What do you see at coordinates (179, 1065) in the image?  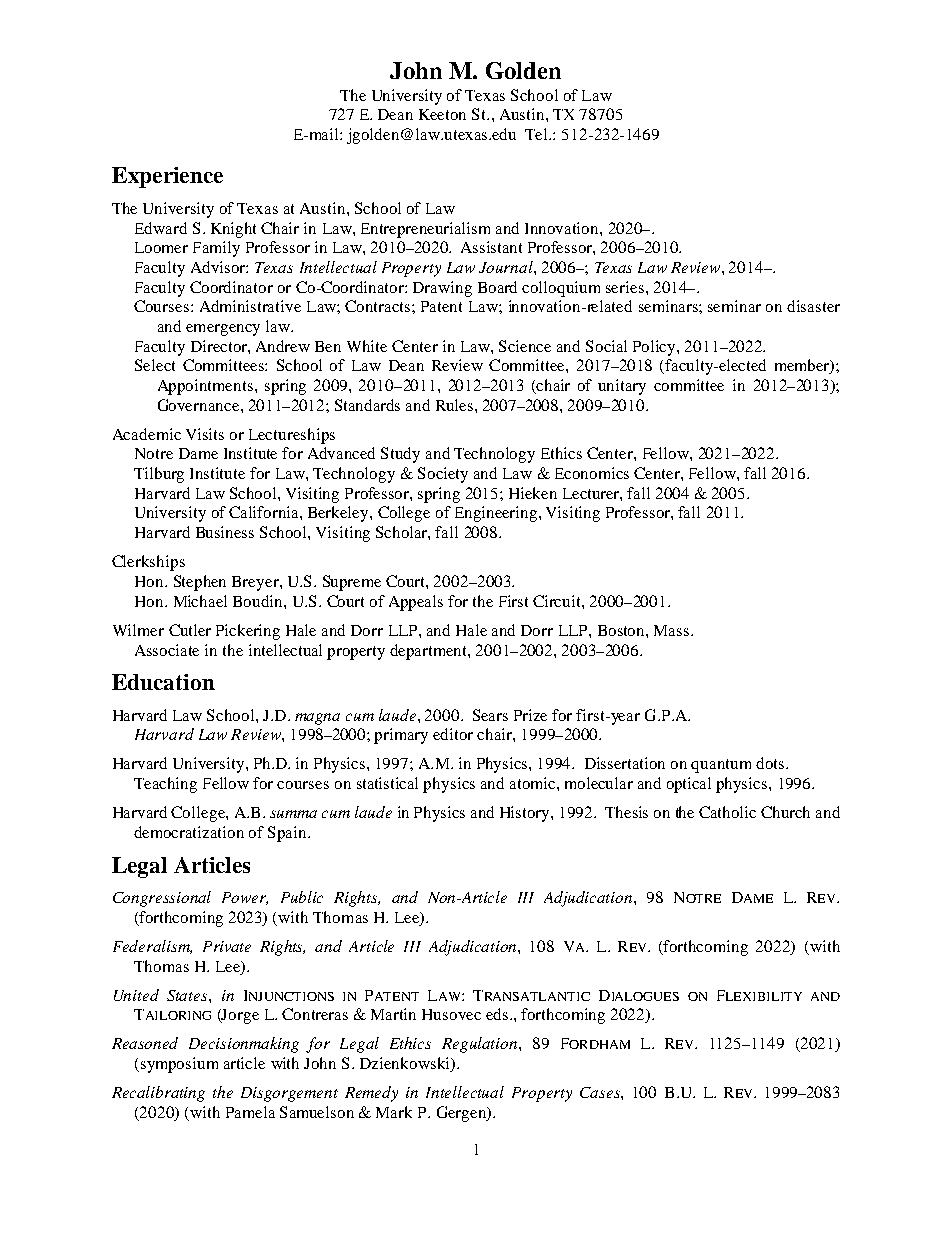 I see `symposium` at bounding box center [179, 1065].
